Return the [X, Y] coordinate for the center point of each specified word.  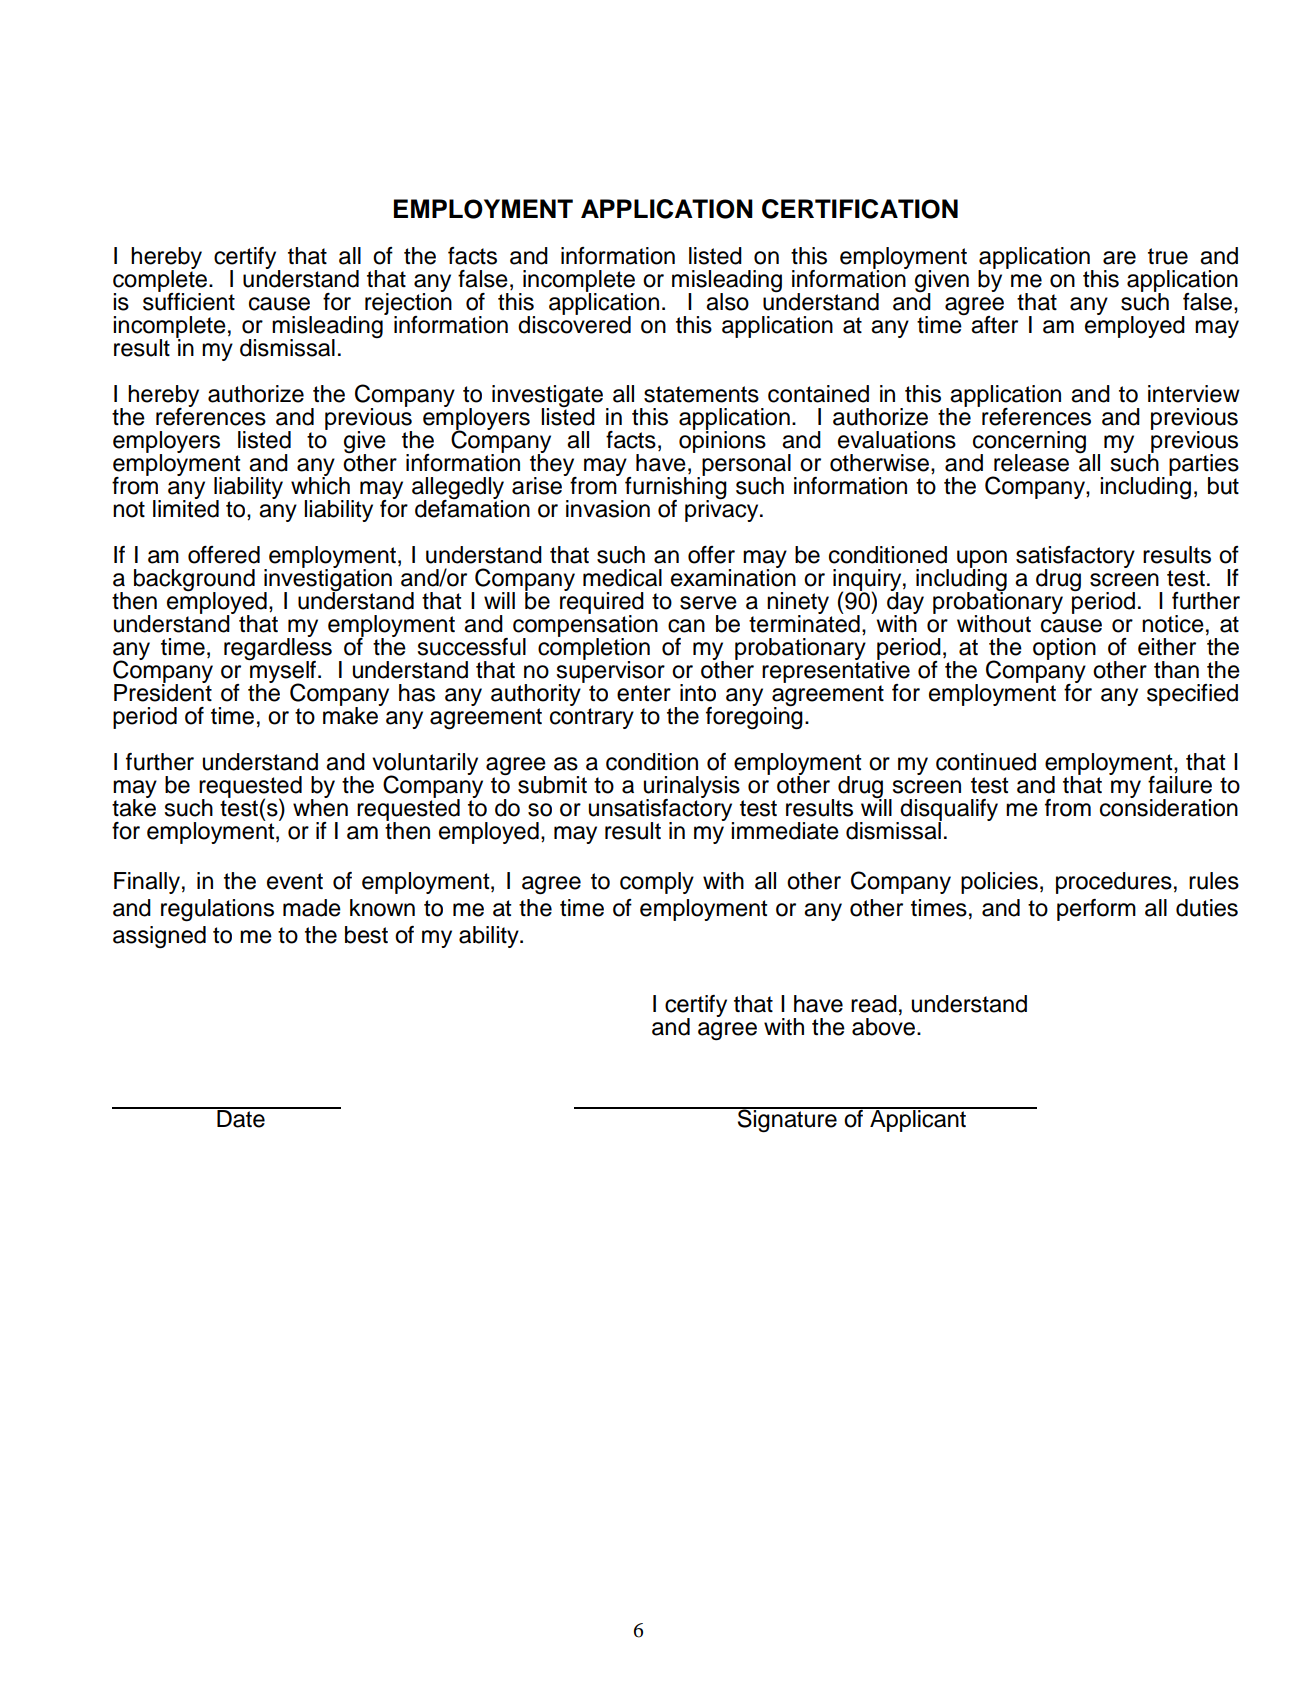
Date [241, 1118]
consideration [1169, 807]
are [1119, 258]
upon [982, 560]
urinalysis [691, 788]
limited [186, 508]
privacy [723, 510]
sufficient [189, 301]
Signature [787, 1120]
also [727, 302]
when [320, 807]
